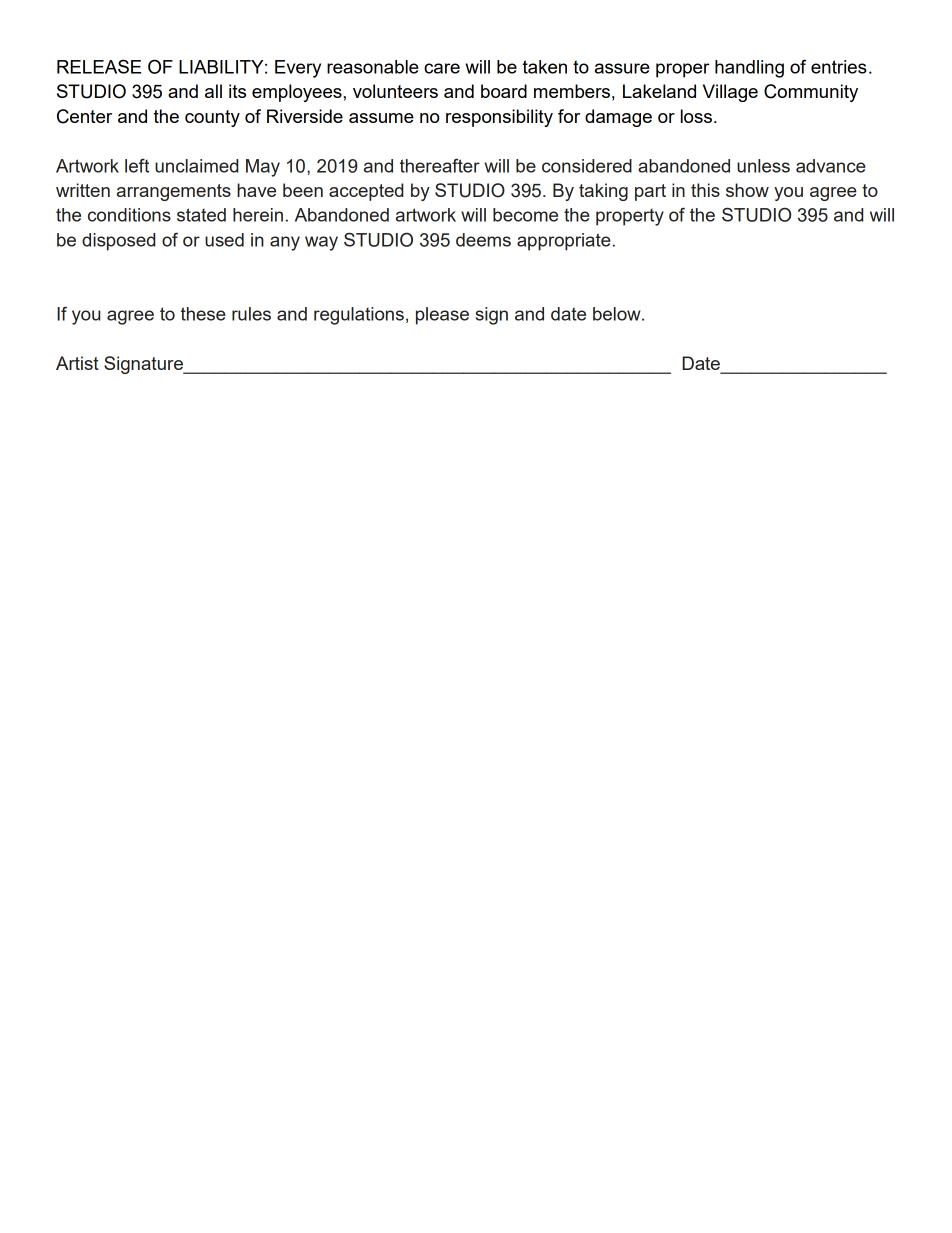 The width and height of the screenshot is (952, 1233). Describe the element at coordinates (77, 363) in the screenshot. I see `Artist` at that location.
